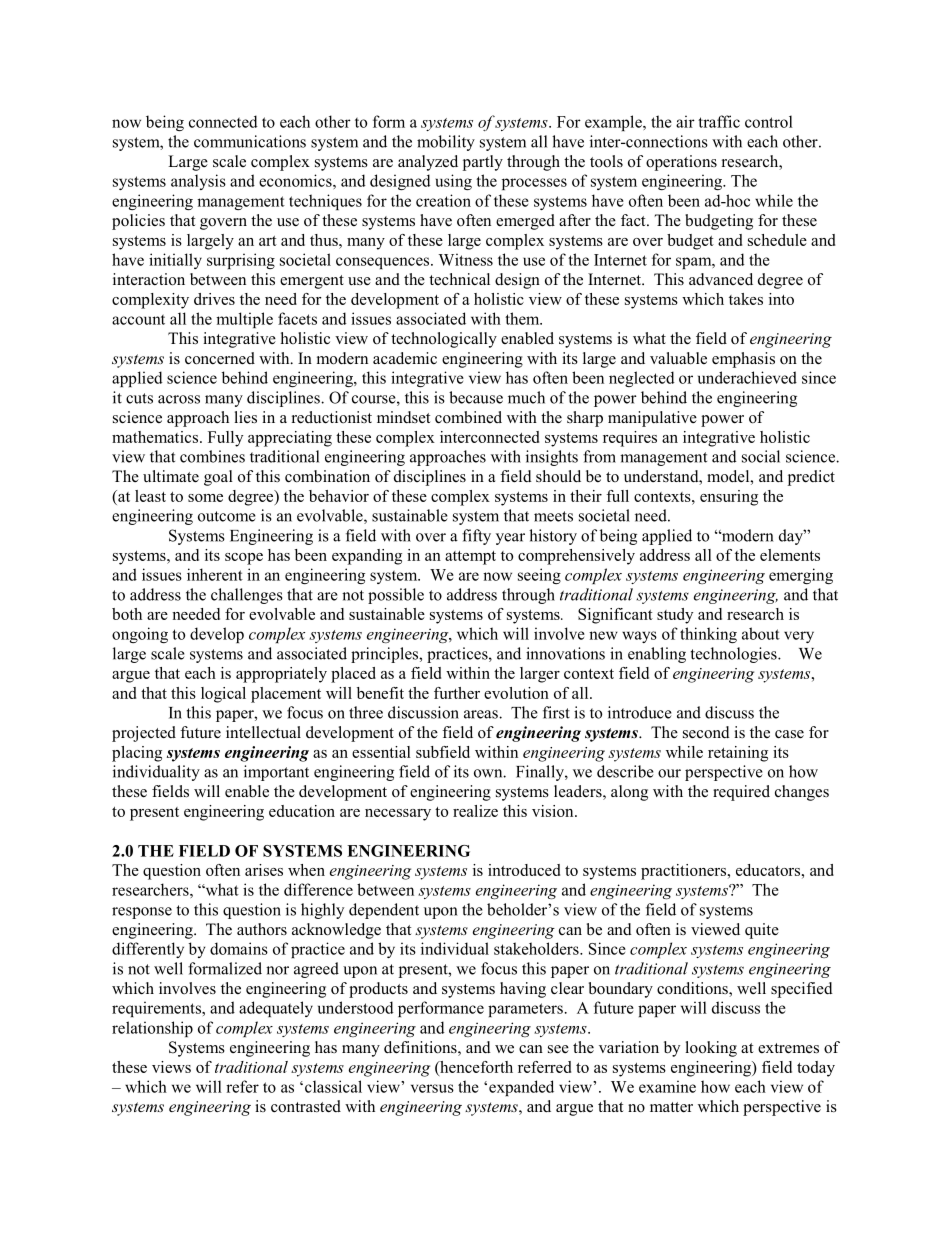 The width and height of the image is (952, 1233). I want to click on versus, so click(432, 1088).
